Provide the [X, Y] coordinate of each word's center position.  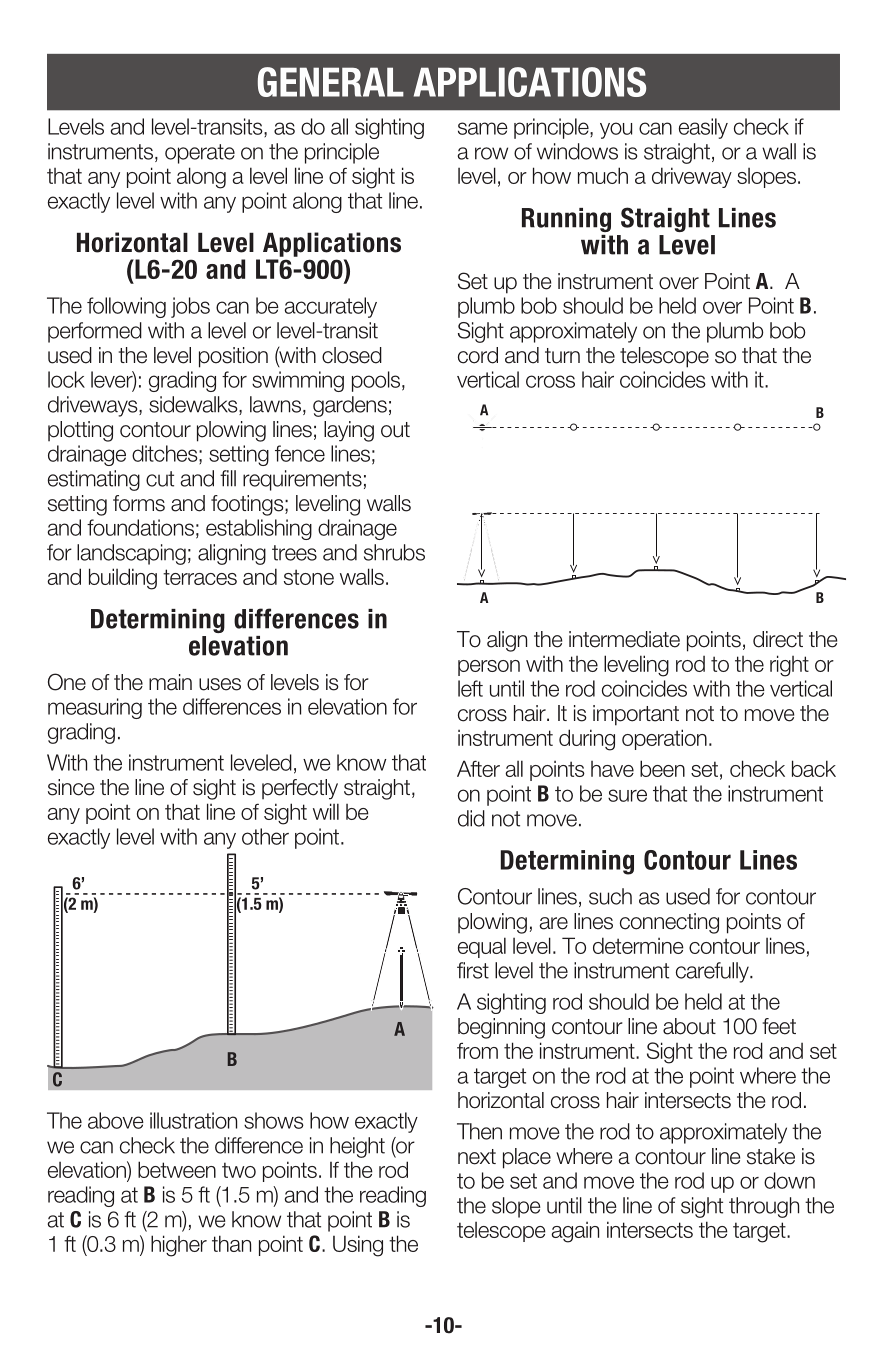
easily [703, 128]
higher [179, 1246]
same [483, 128]
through [764, 1207]
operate [200, 154]
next [477, 1157]
